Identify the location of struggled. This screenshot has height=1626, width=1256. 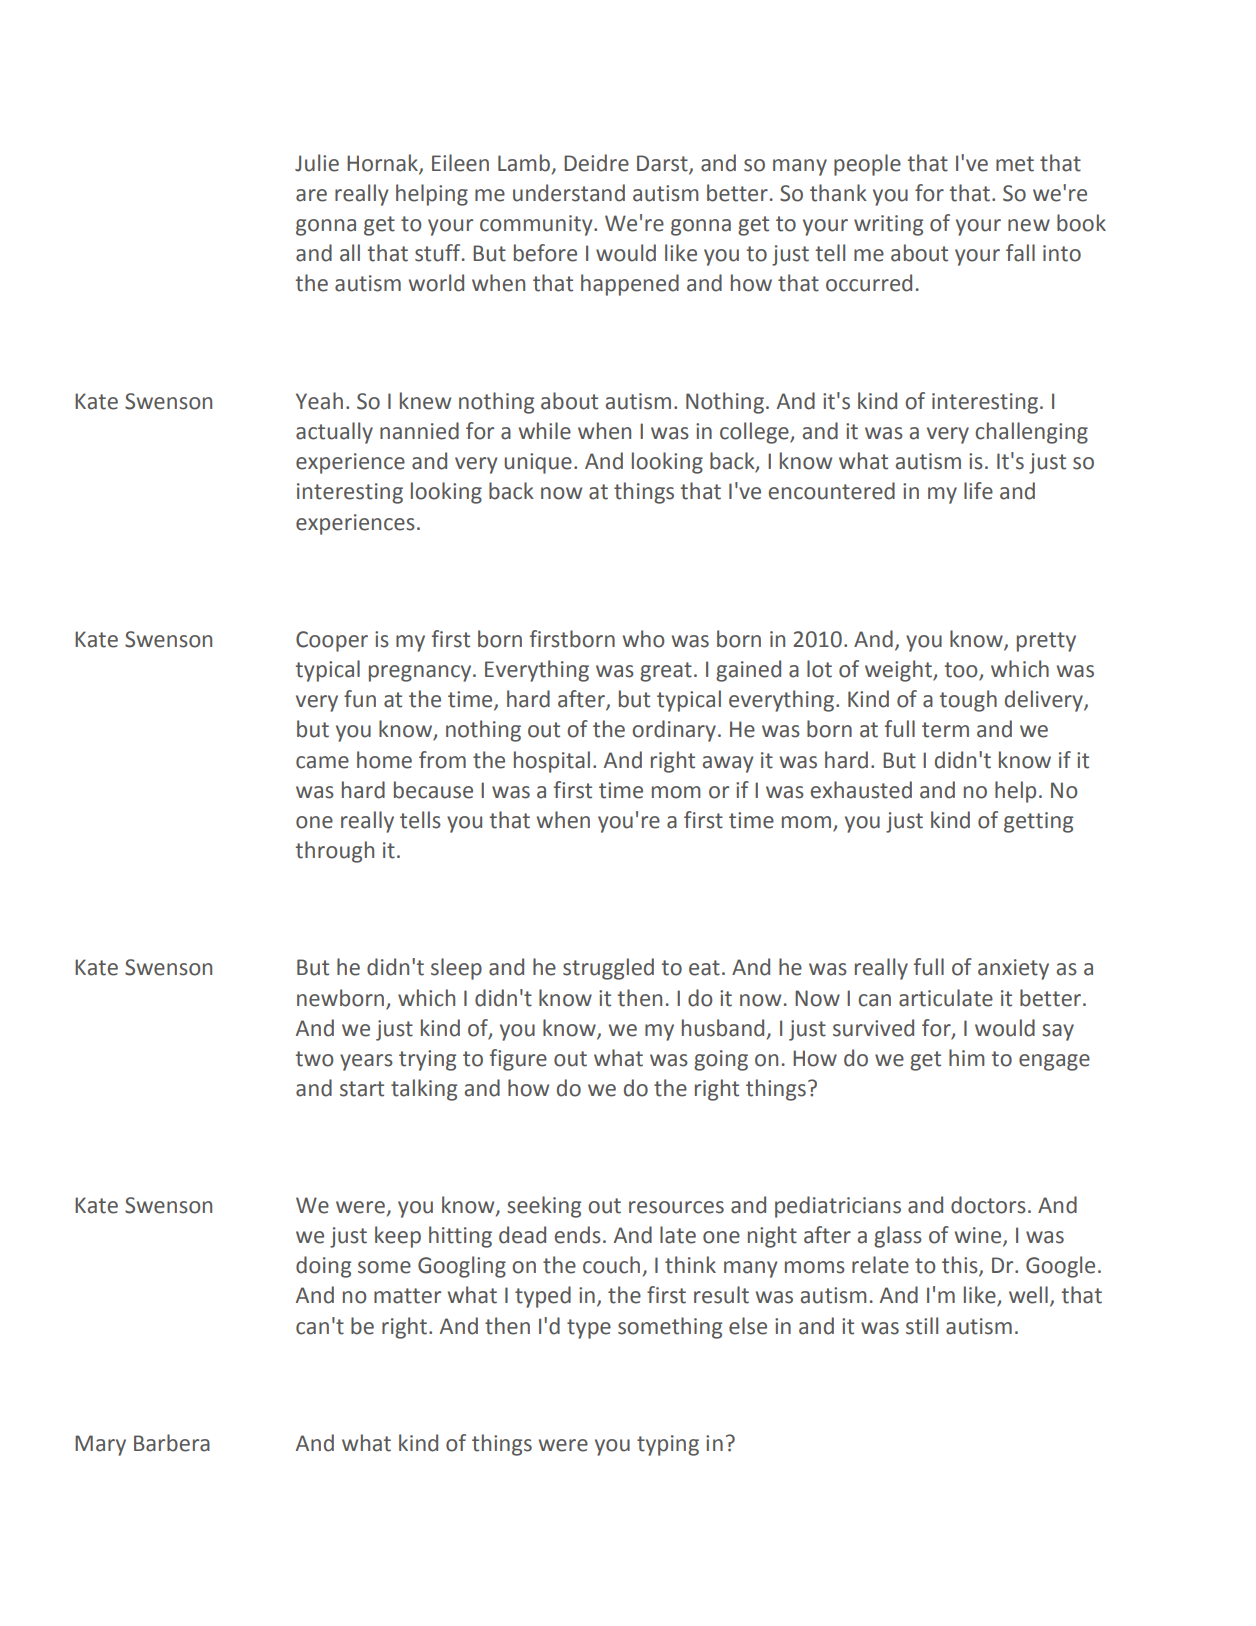
(608, 969).
